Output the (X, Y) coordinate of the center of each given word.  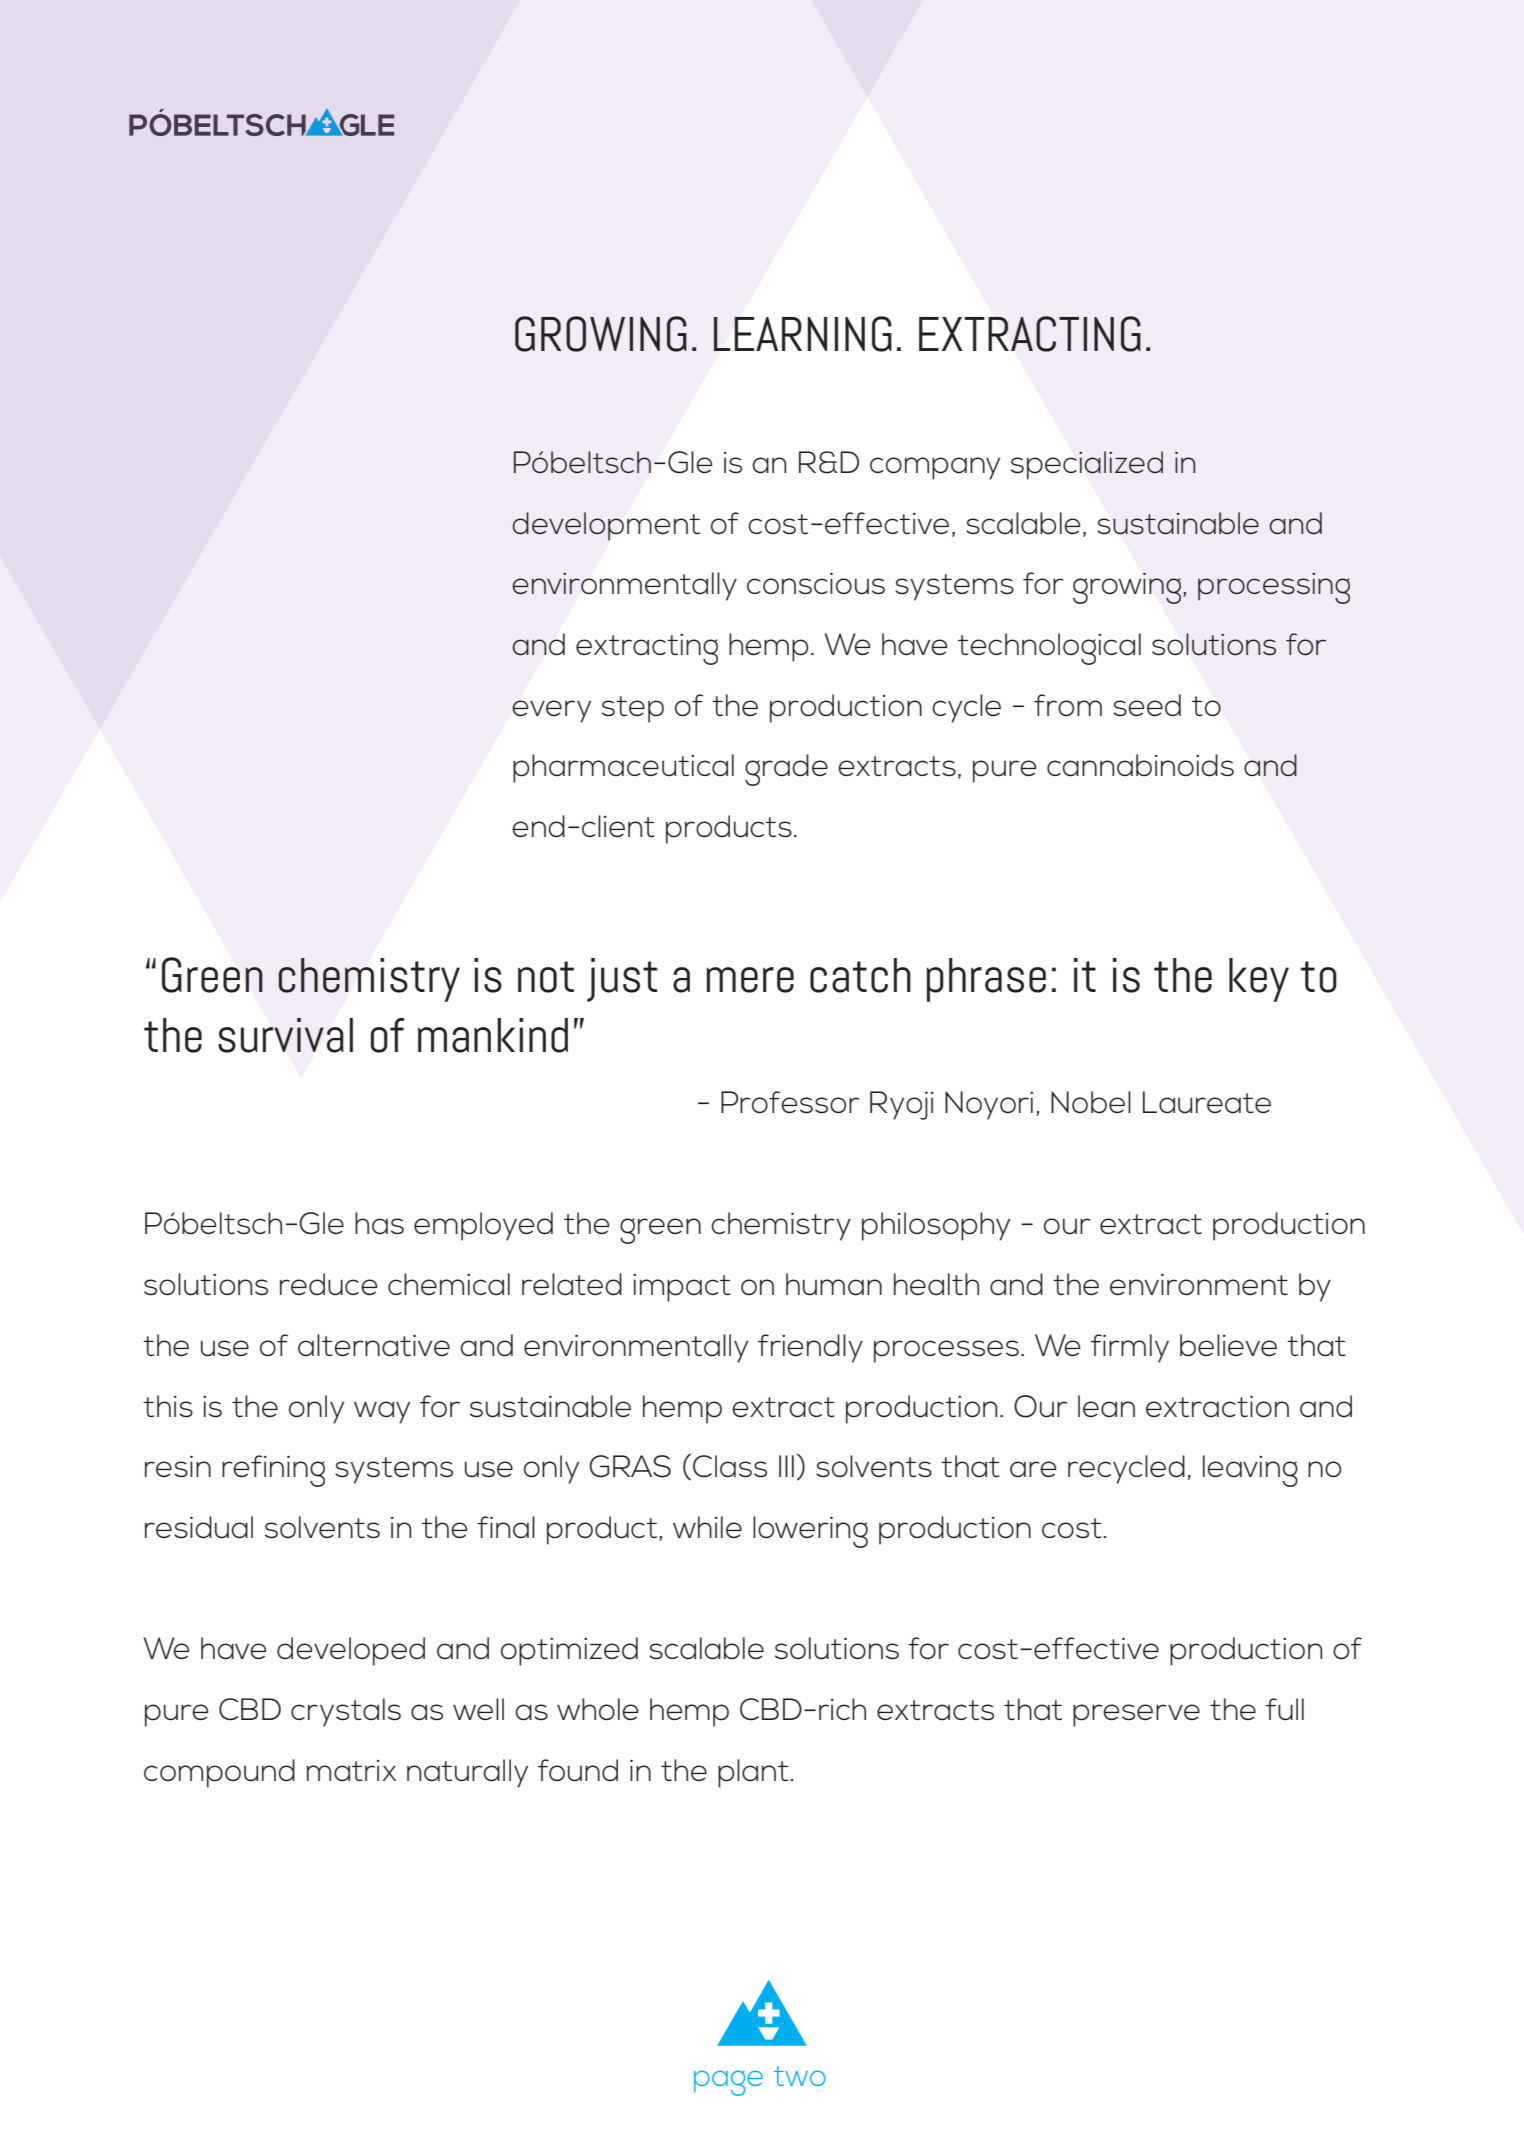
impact (682, 1288)
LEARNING (803, 334)
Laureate (1207, 1102)
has (379, 1223)
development (606, 526)
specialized (1087, 465)
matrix (351, 1771)
